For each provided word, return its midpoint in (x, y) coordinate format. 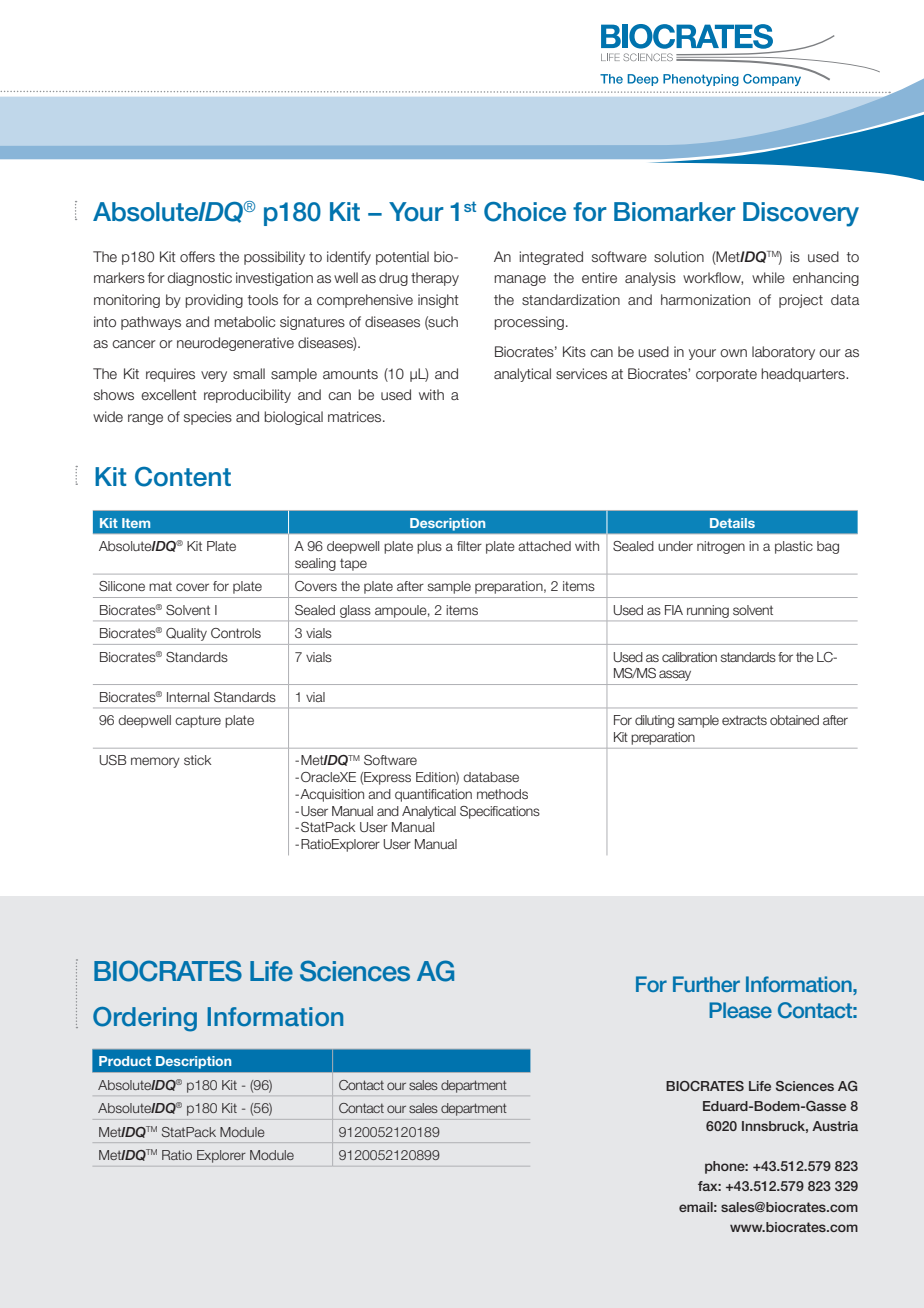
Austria (835, 1126)
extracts (744, 720)
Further (706, 984)
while (768, 277)
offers (197, 257)
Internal (188, 697)
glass (355, 611)
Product (125, 1061)
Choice (525, 211)
